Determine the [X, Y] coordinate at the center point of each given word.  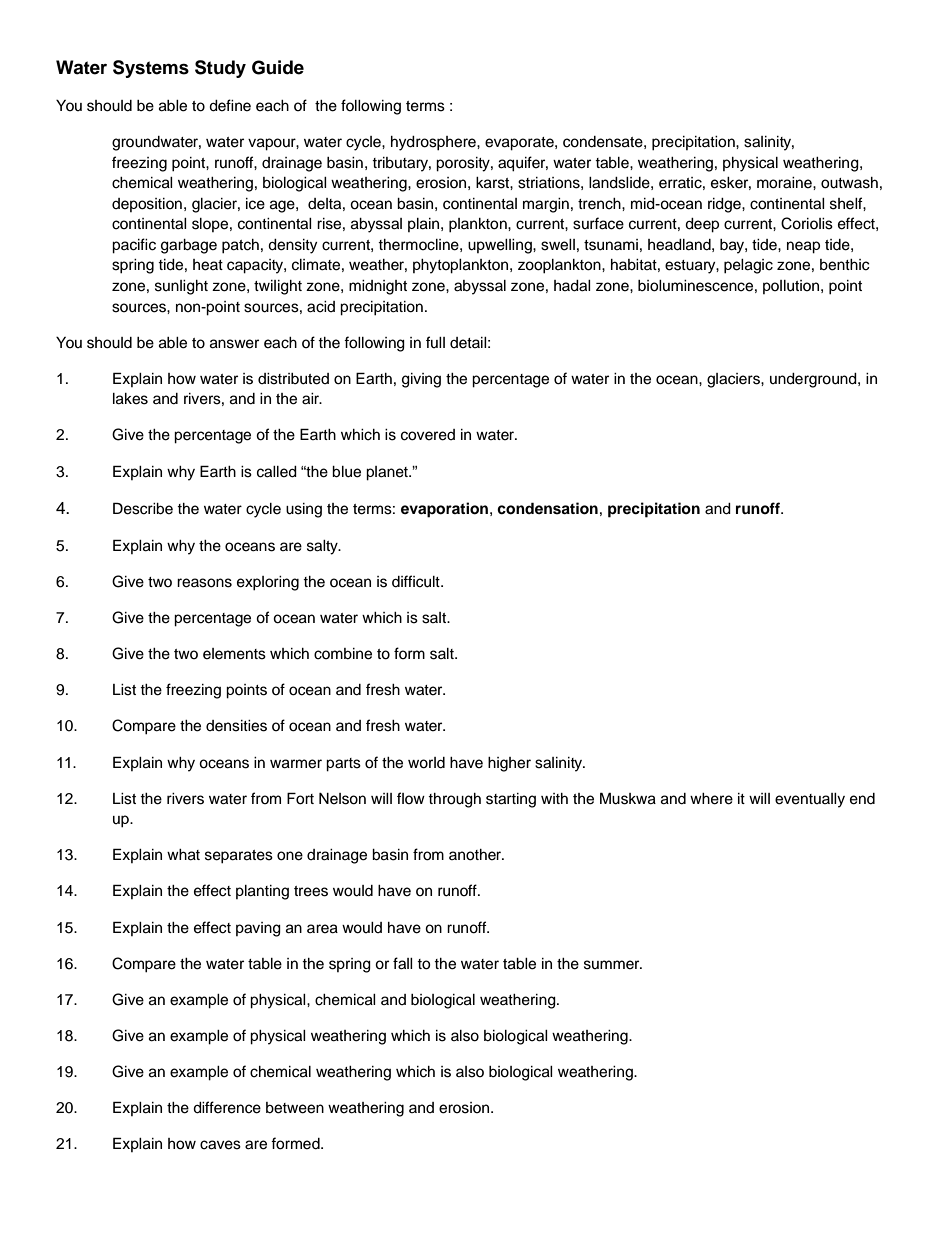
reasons [204, 583]
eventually [810, 800]
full [435, 342]
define [230, 105]
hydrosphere [434, 143]
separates [239, 857]
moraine [785, 183]
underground [814, 380]
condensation [547, 508]
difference [227, 1107]
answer [234, 344]
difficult [417, 581]
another [476, 855]
